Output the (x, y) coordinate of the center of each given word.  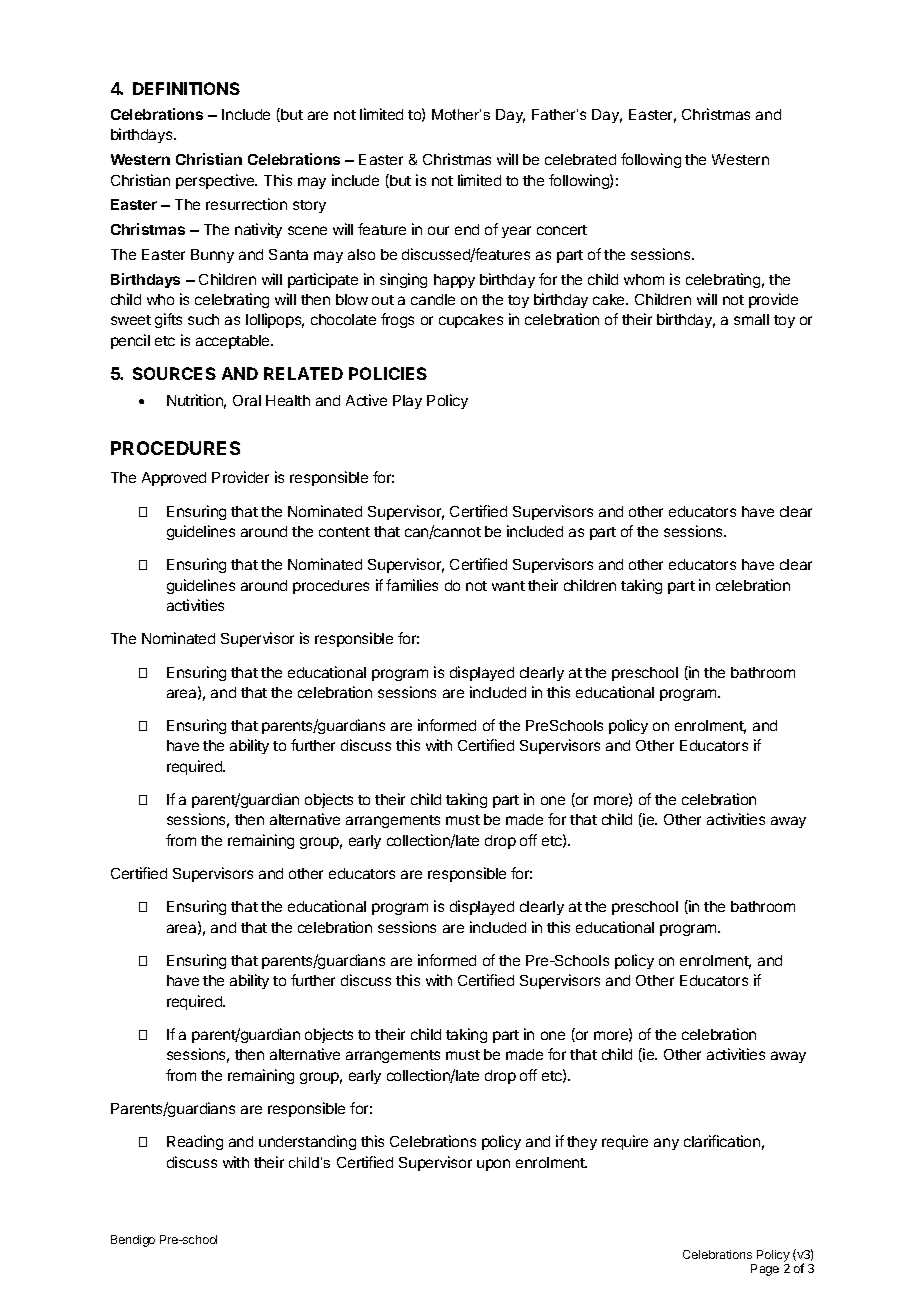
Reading (195, 1142)
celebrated (580, 159)
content (344, 532)
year (516, 232)
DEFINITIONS (186, 88)
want (508, 586)
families (412, 585)
